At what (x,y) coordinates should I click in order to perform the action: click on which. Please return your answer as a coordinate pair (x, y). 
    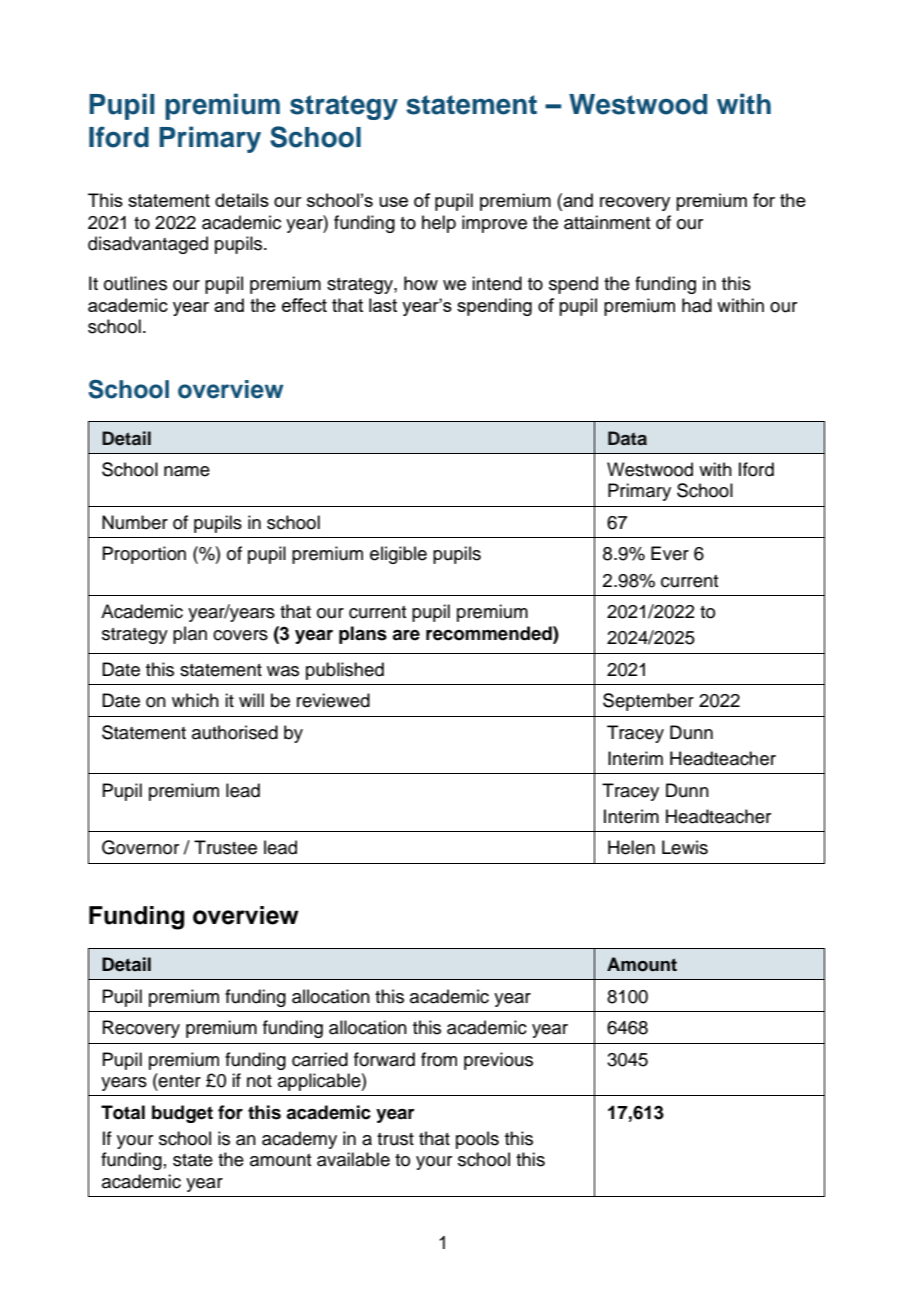
    Looking at the image, I should click on (195, 700).
